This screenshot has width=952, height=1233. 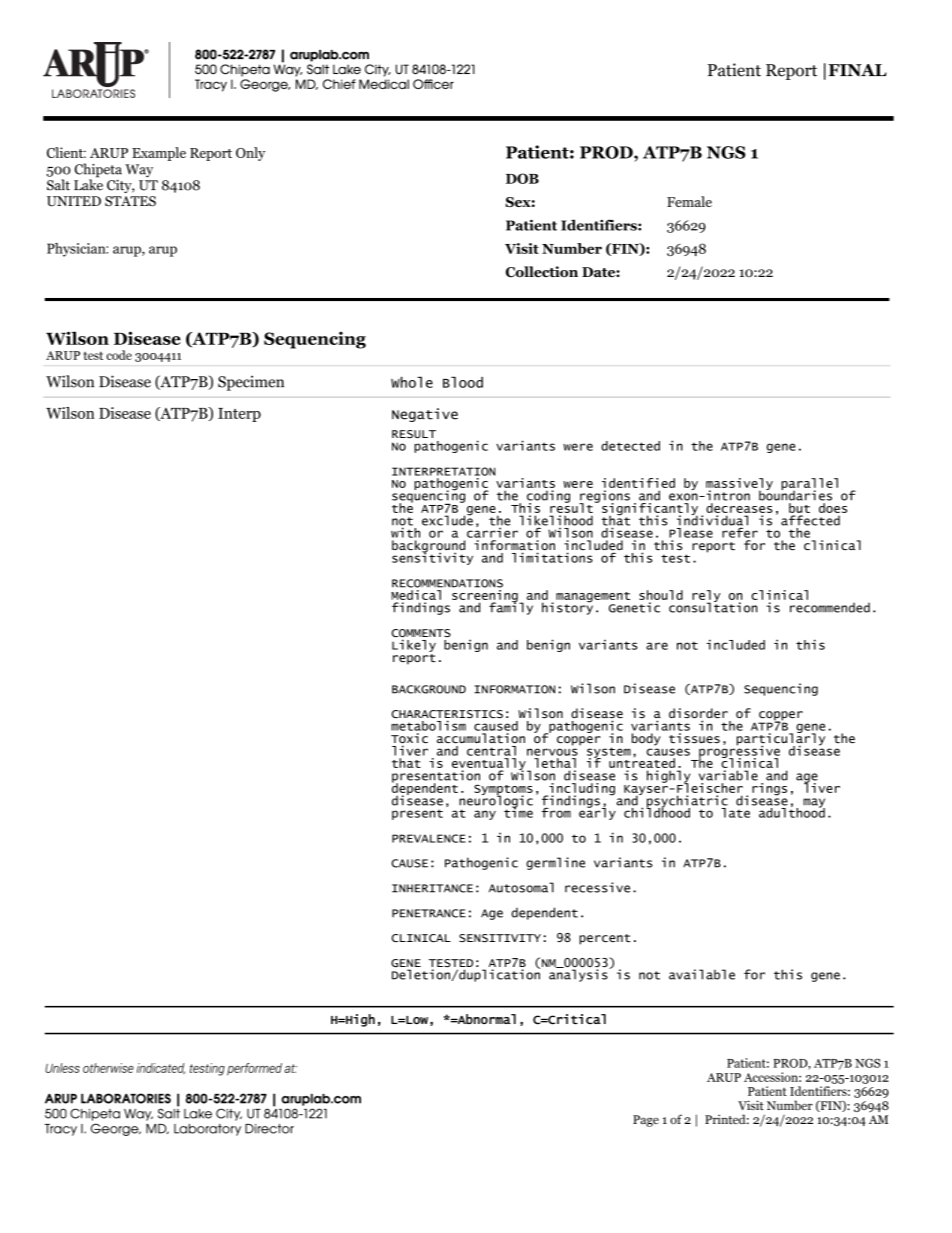 I want to click on PREVALENCE, so click(x=429, y=838).
